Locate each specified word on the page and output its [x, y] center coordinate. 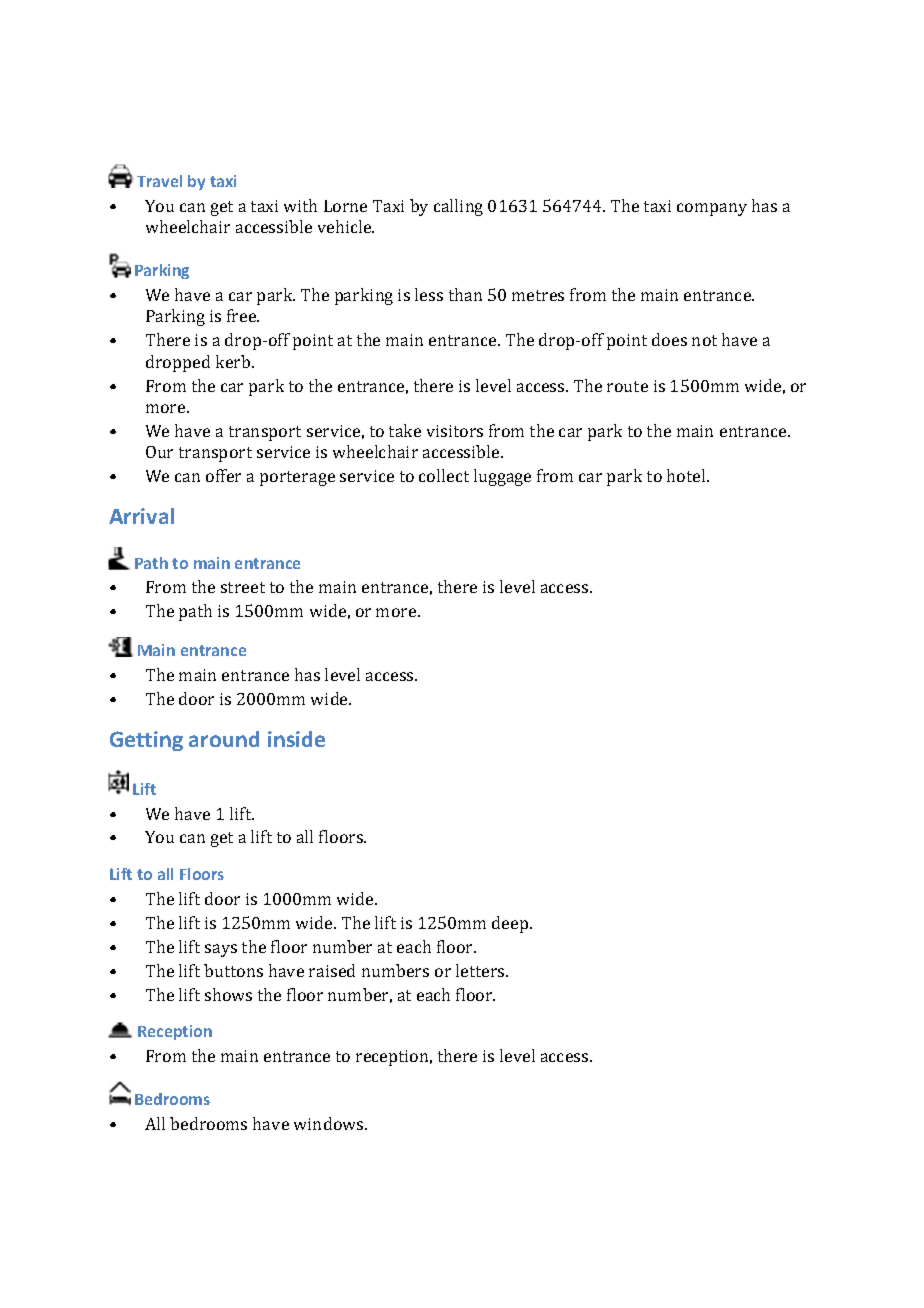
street [243, 587]
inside [296, 739]
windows [330, 1123]
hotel [687, 475]
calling [458, 207]
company [712, 209]
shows [228, 994]
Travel [159, 181]
